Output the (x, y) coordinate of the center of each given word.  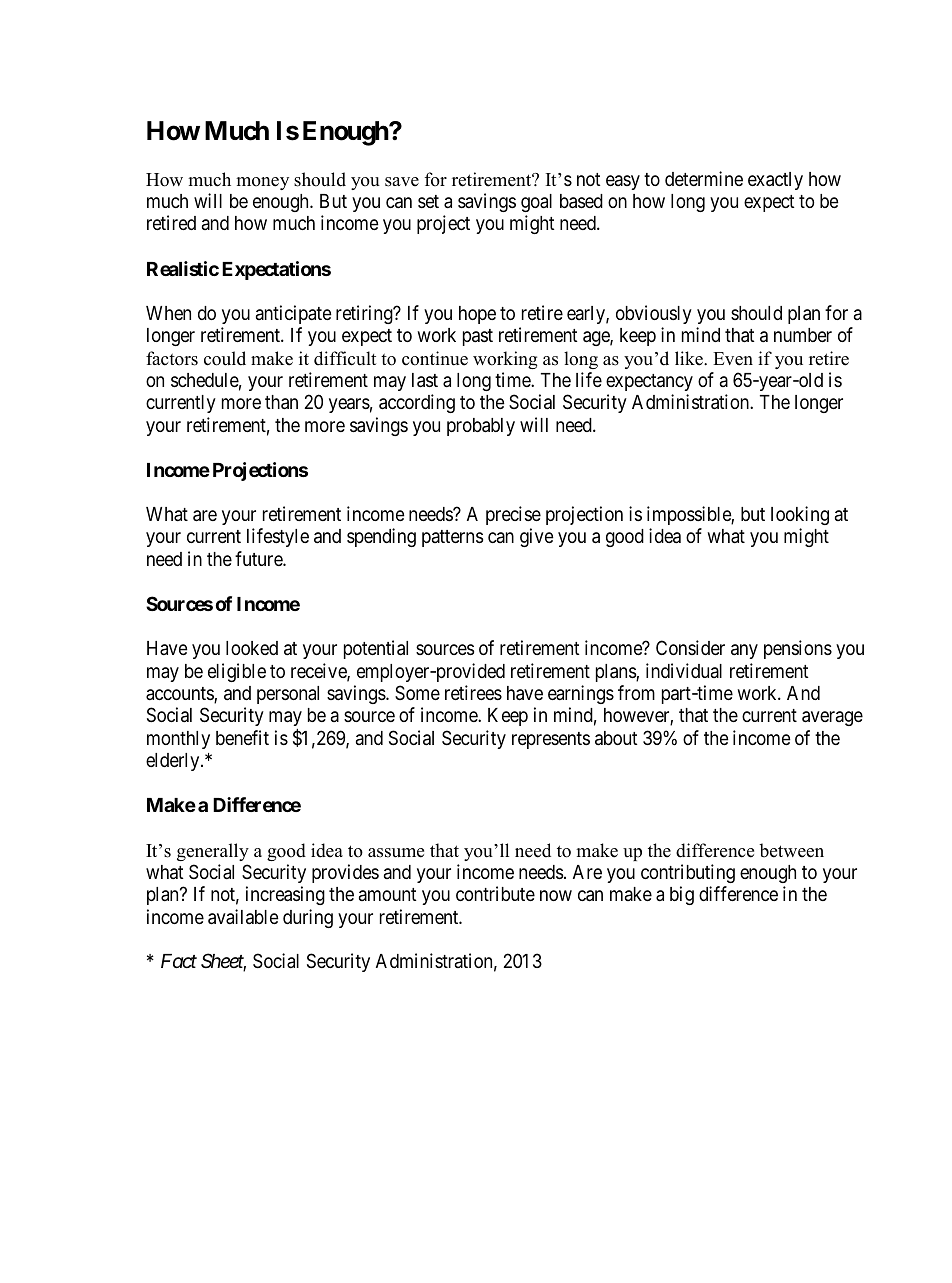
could (225, 358)
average (832, 718)
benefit (242, 737)
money (262, 183)
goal (536, 203)
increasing (285, 895)
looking (800, 515)
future (259, 558)
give (537, 537)
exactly (775, 181)
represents (551, 740)
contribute (495, 893)
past (478, 337)
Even (733, 359)
